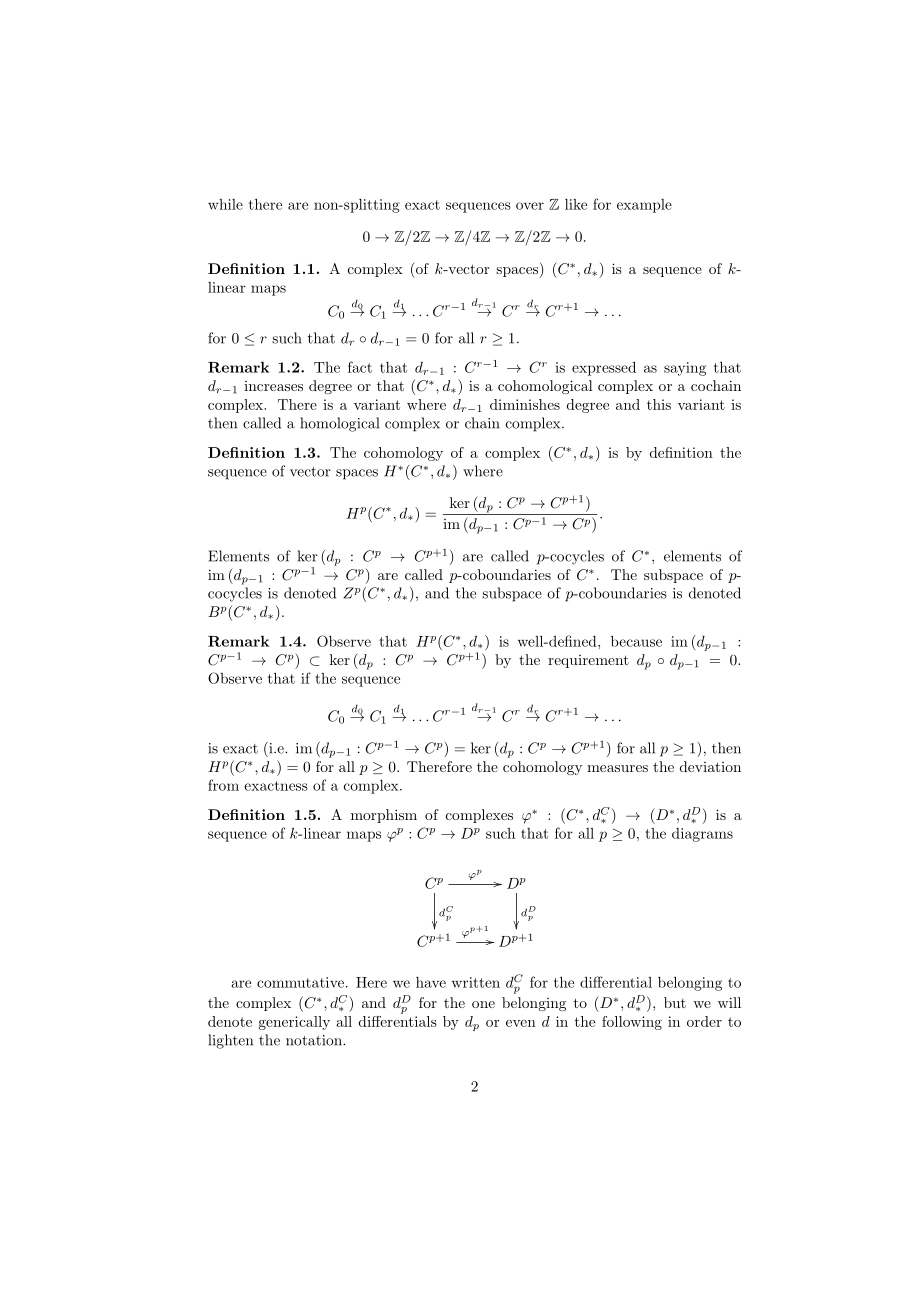 The height and width of the screenshot is (1308, 924). What do you see at coordinates (483, 1004) in the screenshot?
I see `one` at bounding box center [483, 1004].
